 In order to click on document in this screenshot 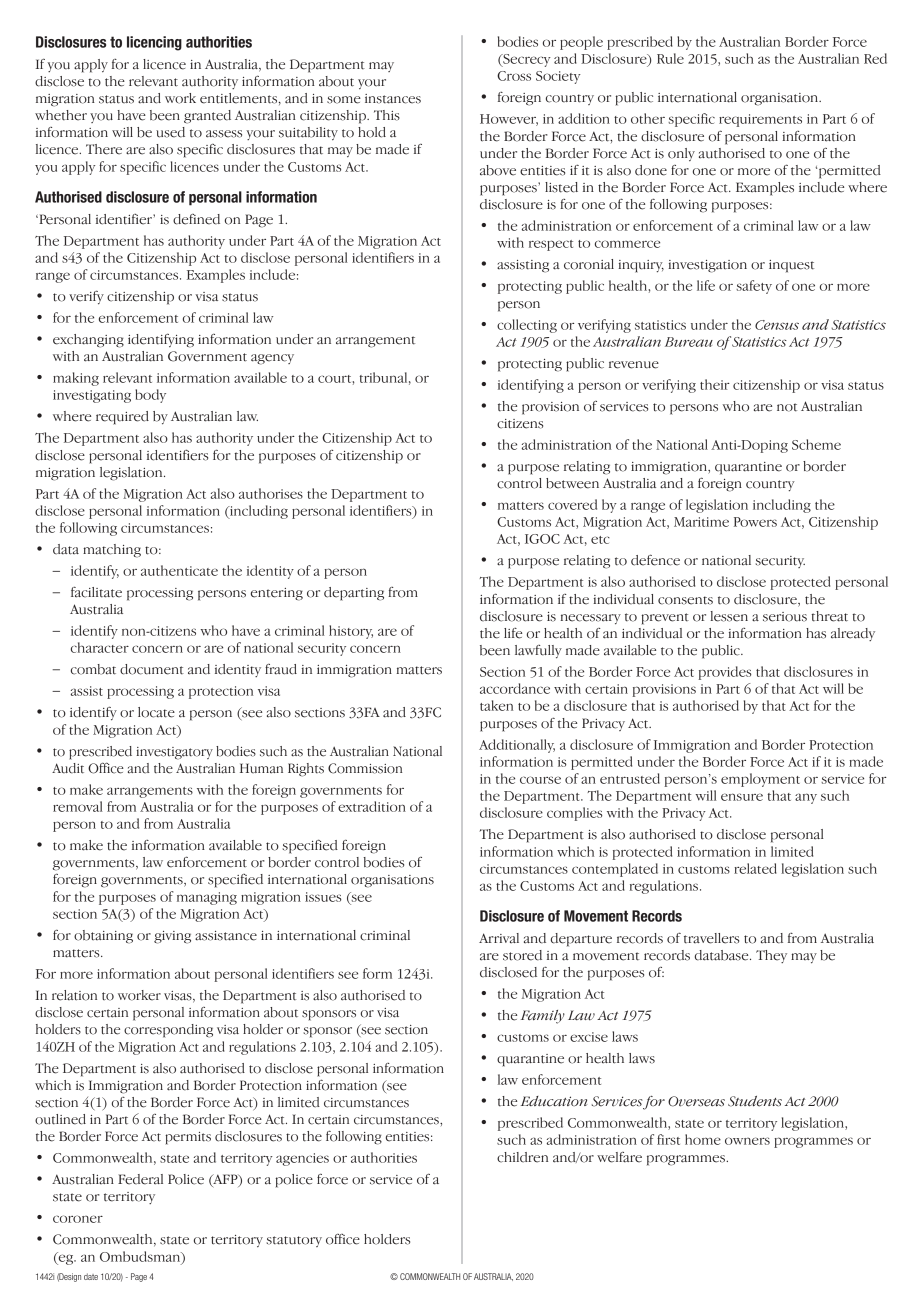, I will do `click(152, 669)`.
